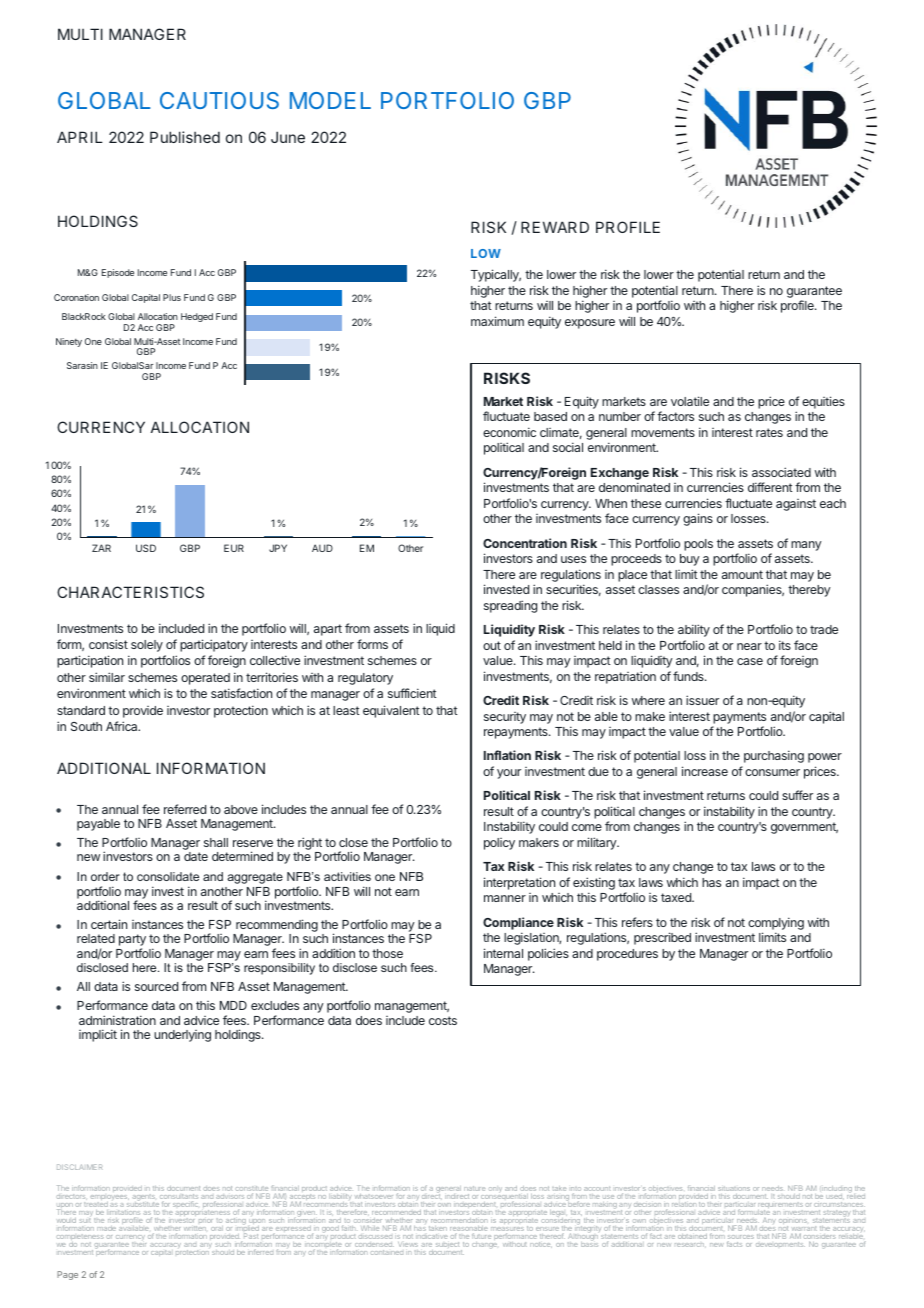  I want to click on Published, so click(185, 137).
